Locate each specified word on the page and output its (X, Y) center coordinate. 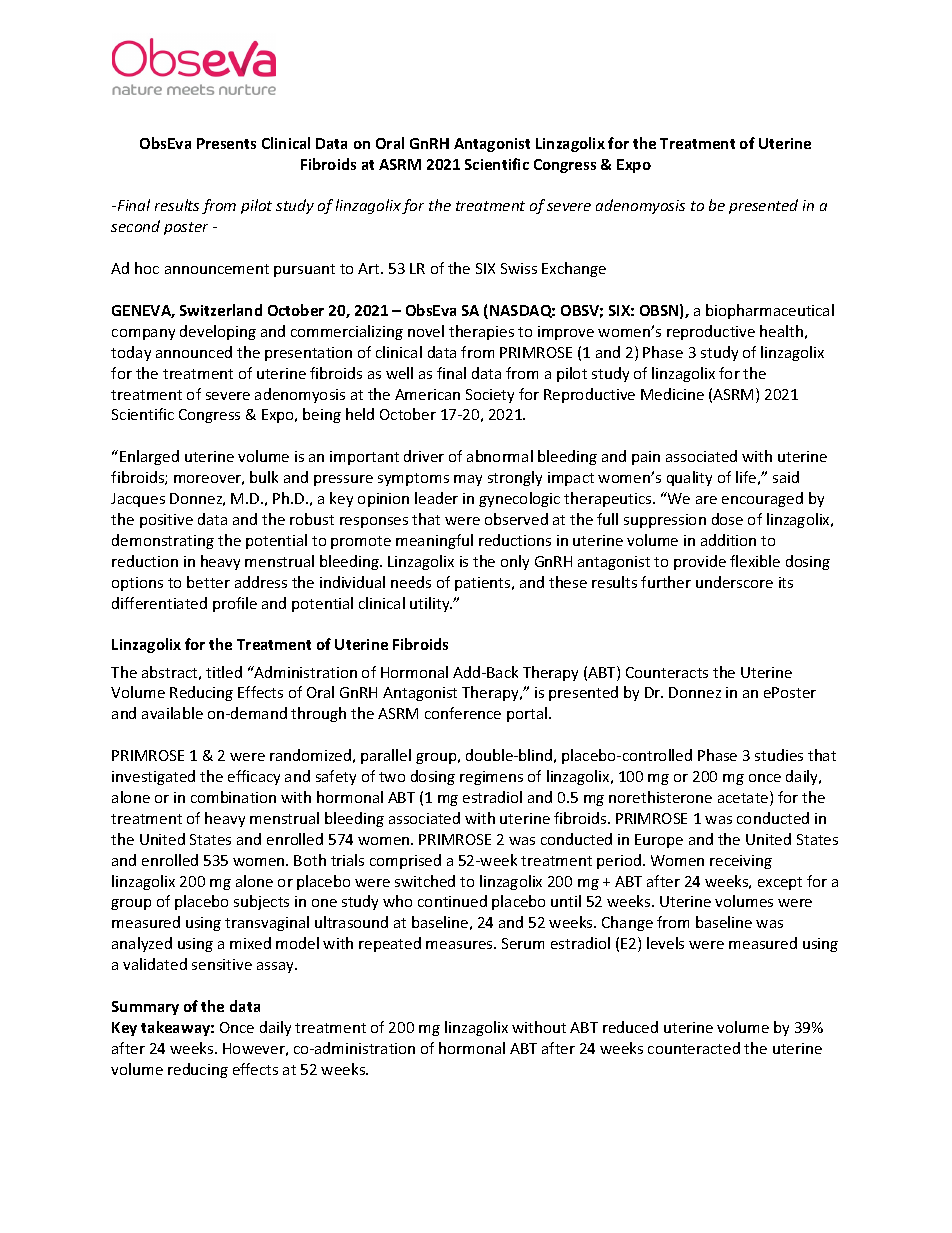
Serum (523, 943)
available (172, 713)
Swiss (519, 268)
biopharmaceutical (770, 311)
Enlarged (149, 457)
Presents (226, 143)
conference (463, 713)
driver (424, 456)
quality (689, 478)
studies (779, 755)
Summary (145, 1008)
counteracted (694, 1048)
